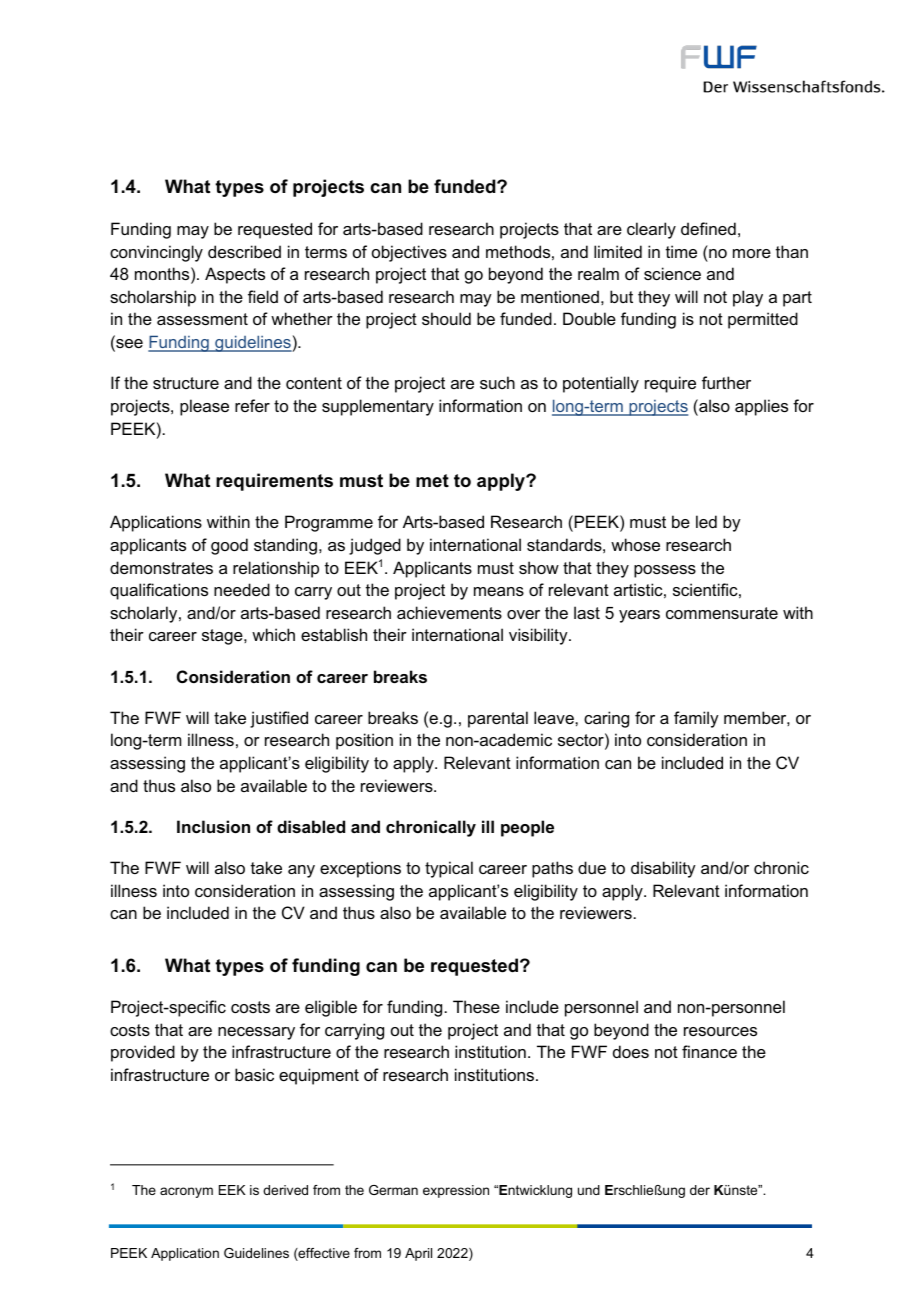 This image has width=924, height=1308. Describe the element at coordinates (235, 275) in the image. I see `Aspects` at that location.
